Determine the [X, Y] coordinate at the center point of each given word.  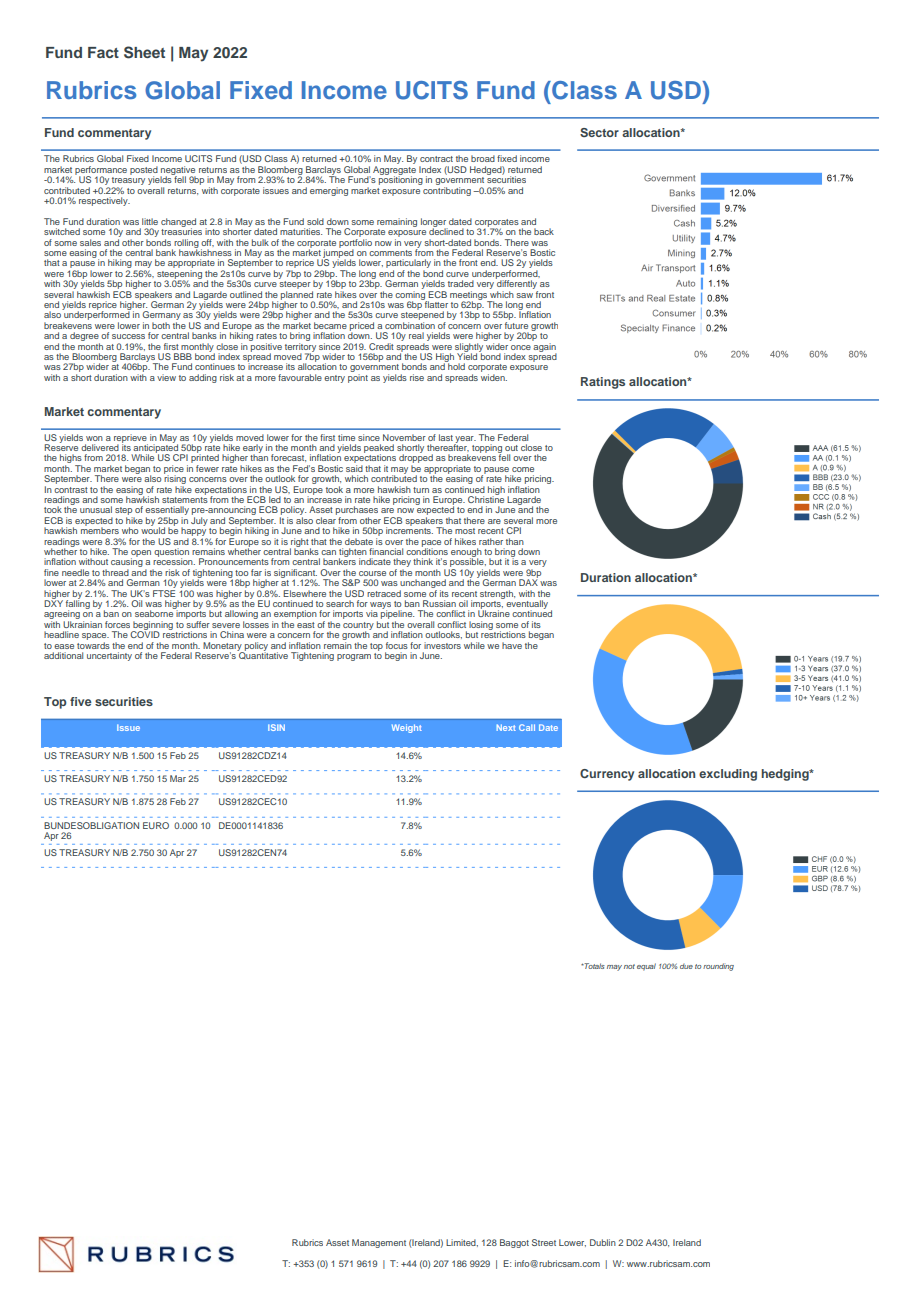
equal [646, 967]
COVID [145, 633]
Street [544, 1242]
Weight [407, 728]
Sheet [144, 52]
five [80, 701]
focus [397, 645]
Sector [599, 132]
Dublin [603, 1242]
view [166, 377]
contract [436, 159]
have [512, 645]
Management [379, 1243]
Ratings [603, 383]
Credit [381, 346]
